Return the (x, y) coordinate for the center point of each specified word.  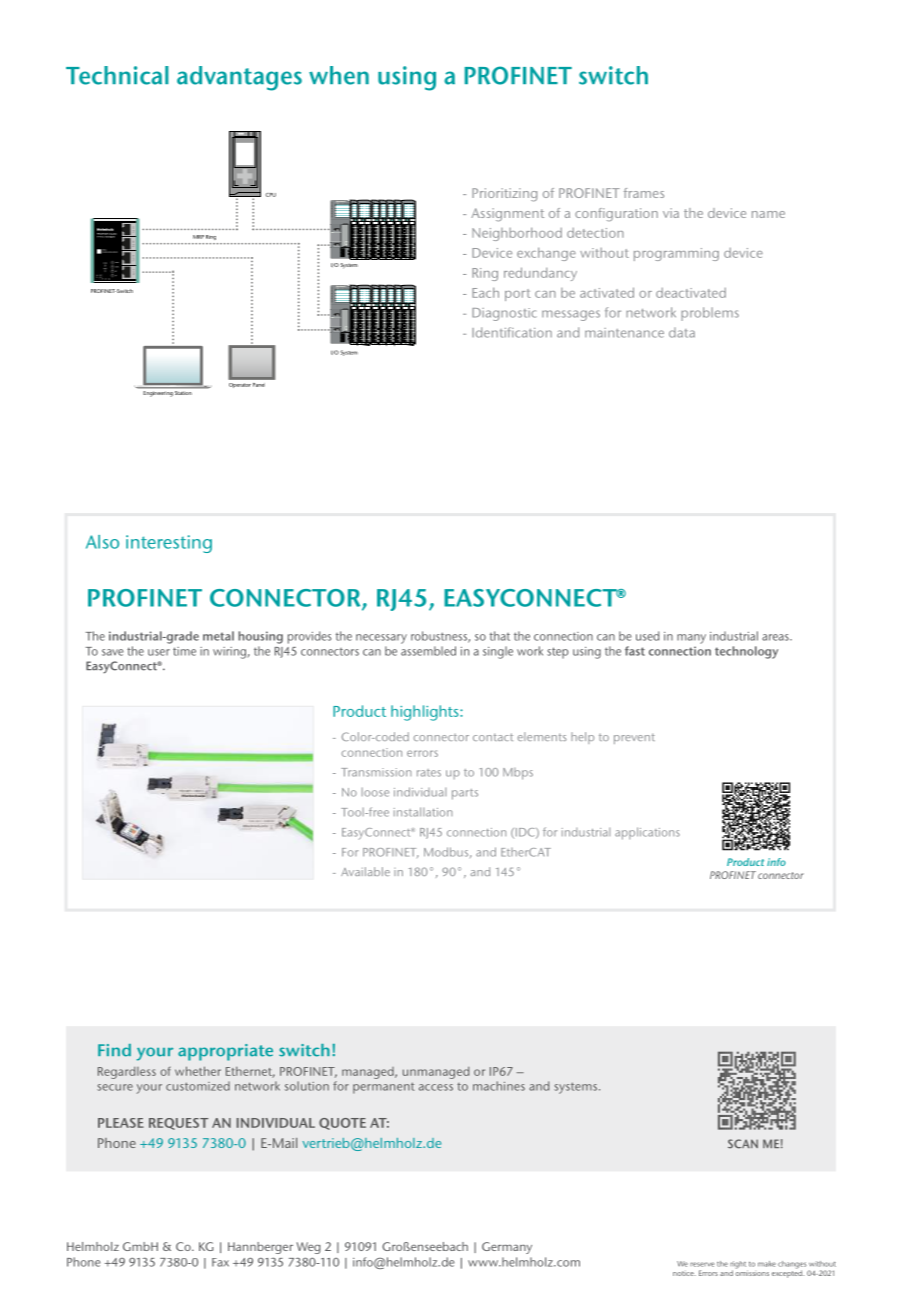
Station (183, 393)
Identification (512, 332)
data (682, 332)
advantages (239, 78)
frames (644, 193)
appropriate (225, 1052)
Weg (309, 1248)
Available (365, 871)
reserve (702, 1264)
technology (746, 652)
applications (647, 833)
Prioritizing (504, 195)
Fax (220, 1262)
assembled (428, 651)
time (184, 651)
